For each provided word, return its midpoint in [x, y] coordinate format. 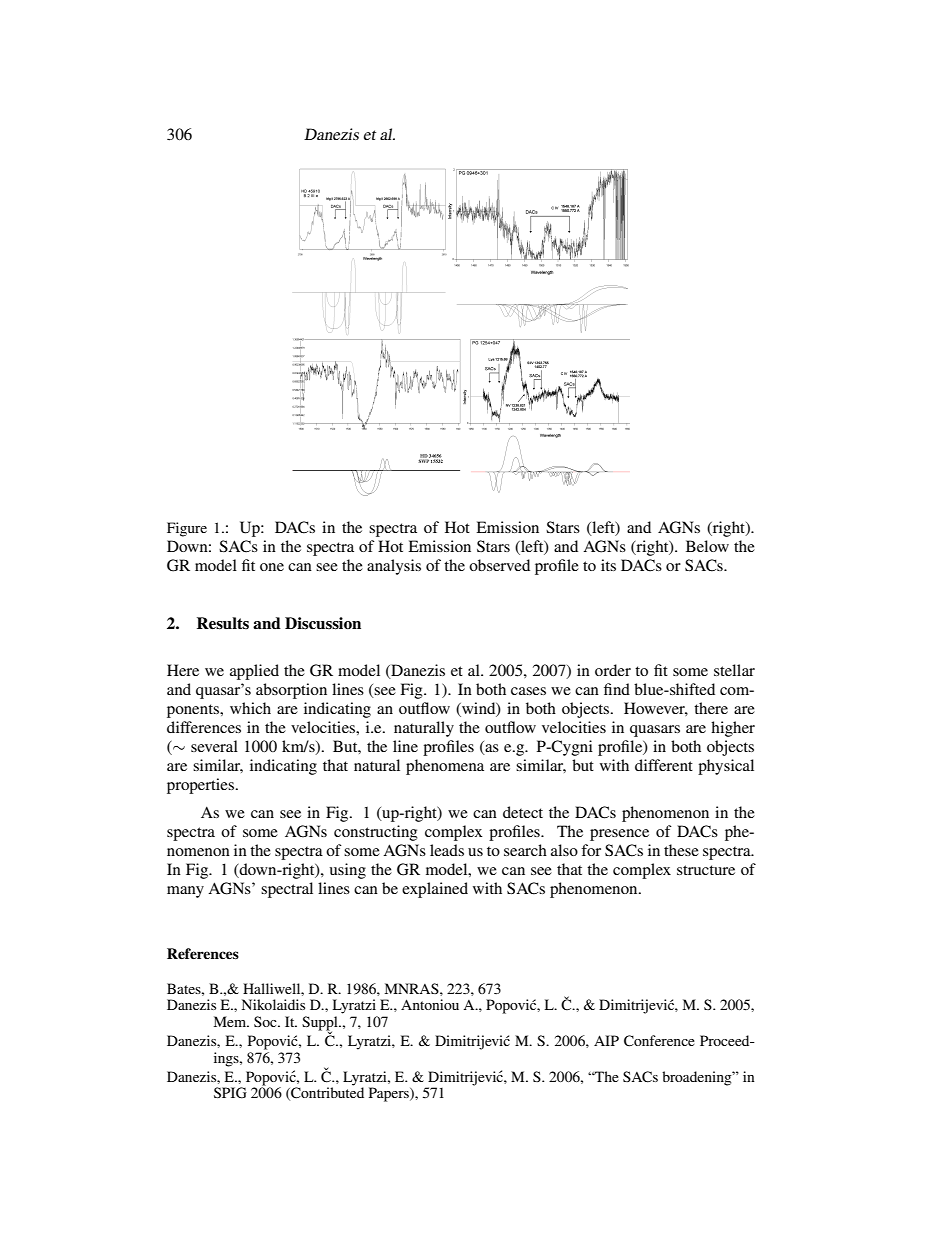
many [185, 892]
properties [202, 786]
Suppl [321, 1024]
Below [707, 546]
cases [528, 691]
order [613, 670]
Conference [659, 1041]
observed [499, 565]
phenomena [445, 767]
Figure [187, 529]
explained [435, 890]
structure [706, 870]
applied [254, 672]
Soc [266, 1021]
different [664, 765]
